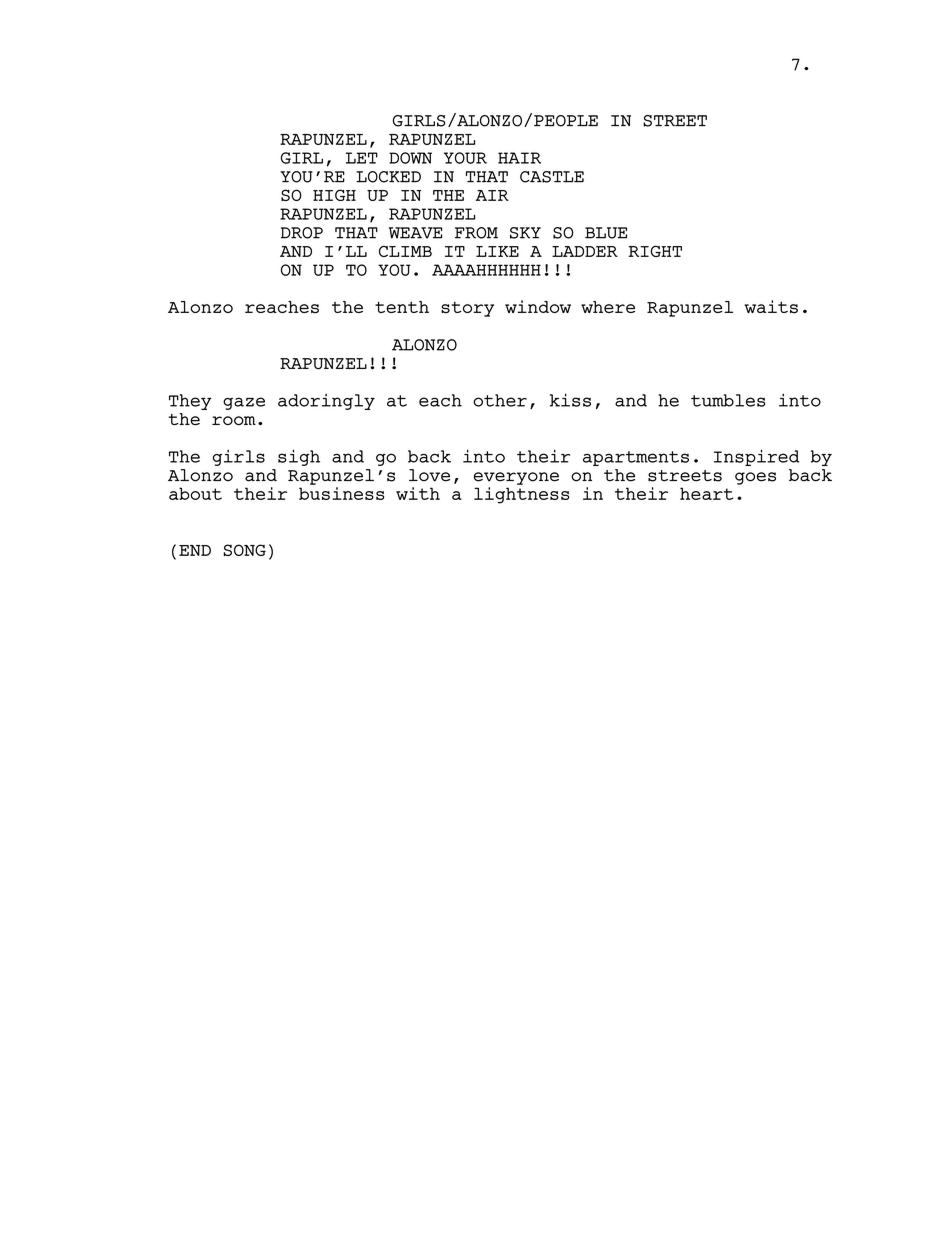 The image size is (952, 1233). I want to click on DROP, so click(302, 233).
